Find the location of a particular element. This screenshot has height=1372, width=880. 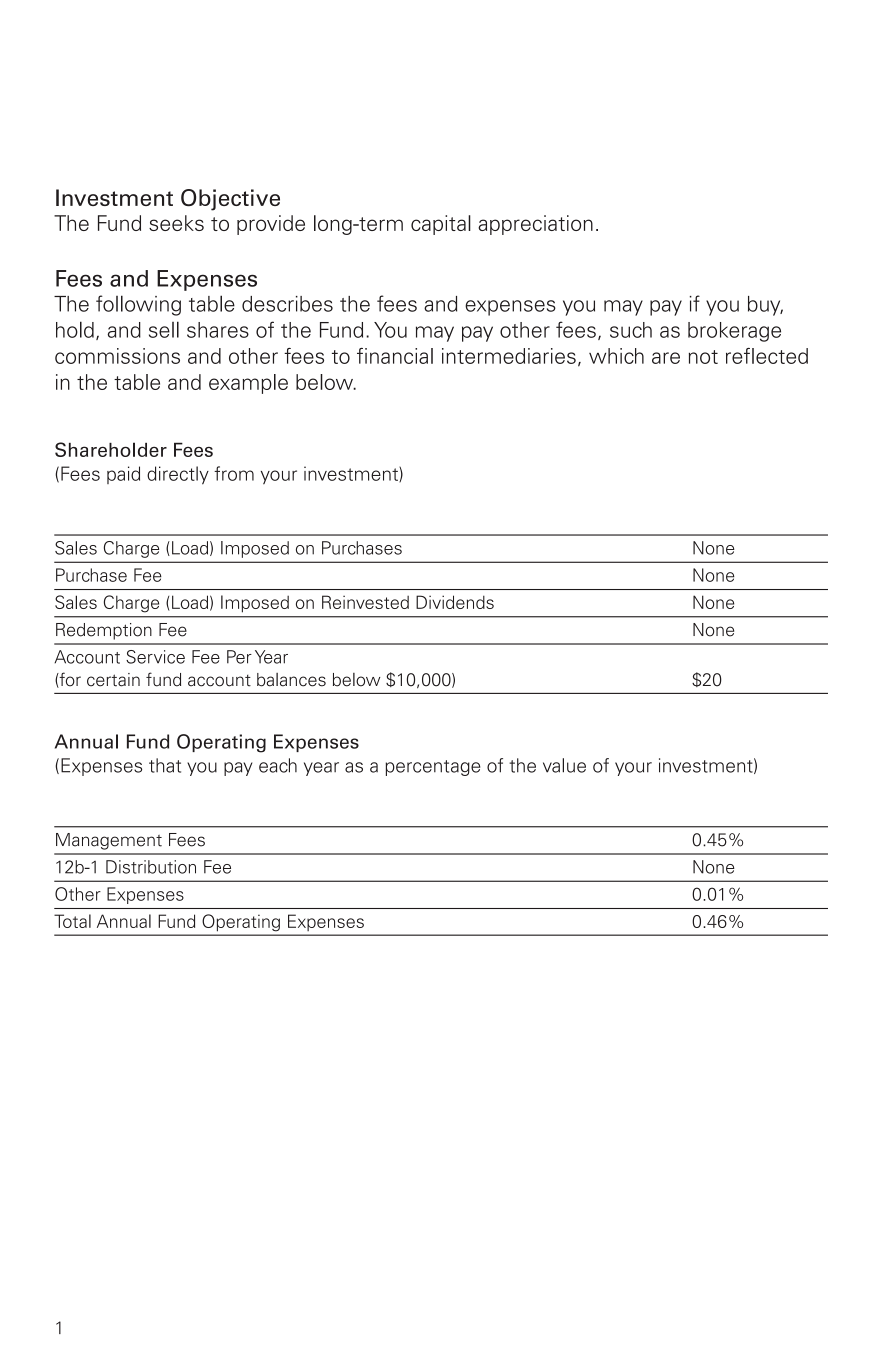

value is located at coordinates (564, 765).
